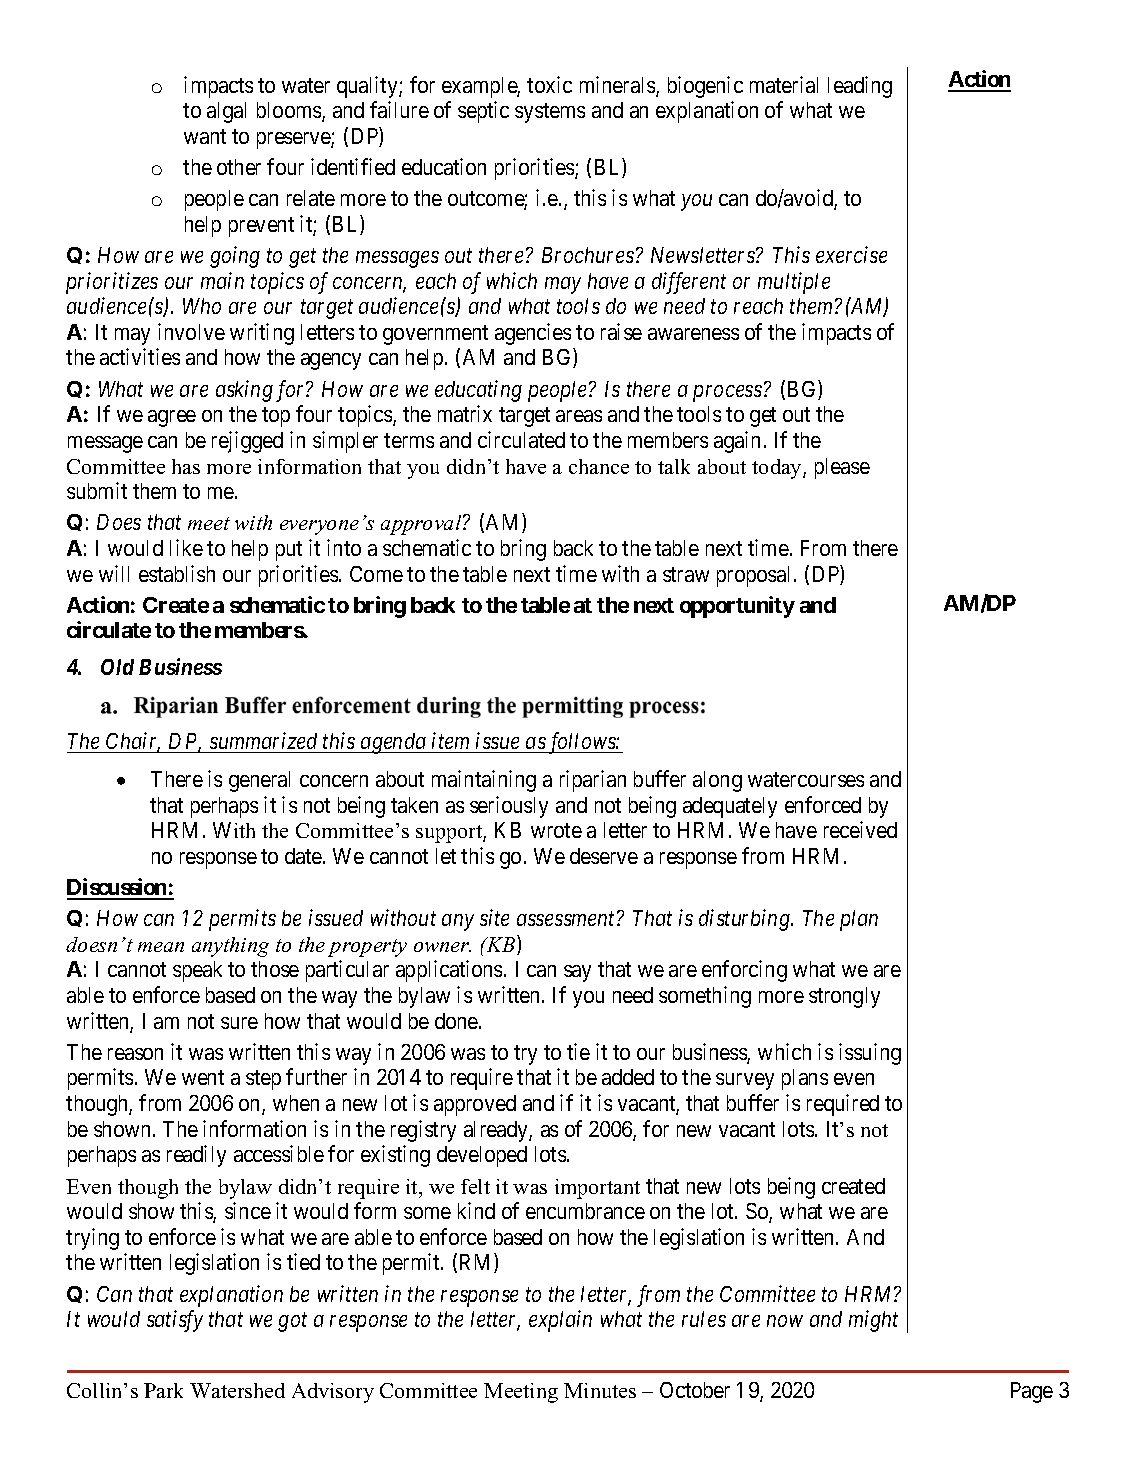 The image size is (1136, 1470). What do you see at coordinates (205, 136) in the image?
I see `want` at bounding box center [205, 136].
